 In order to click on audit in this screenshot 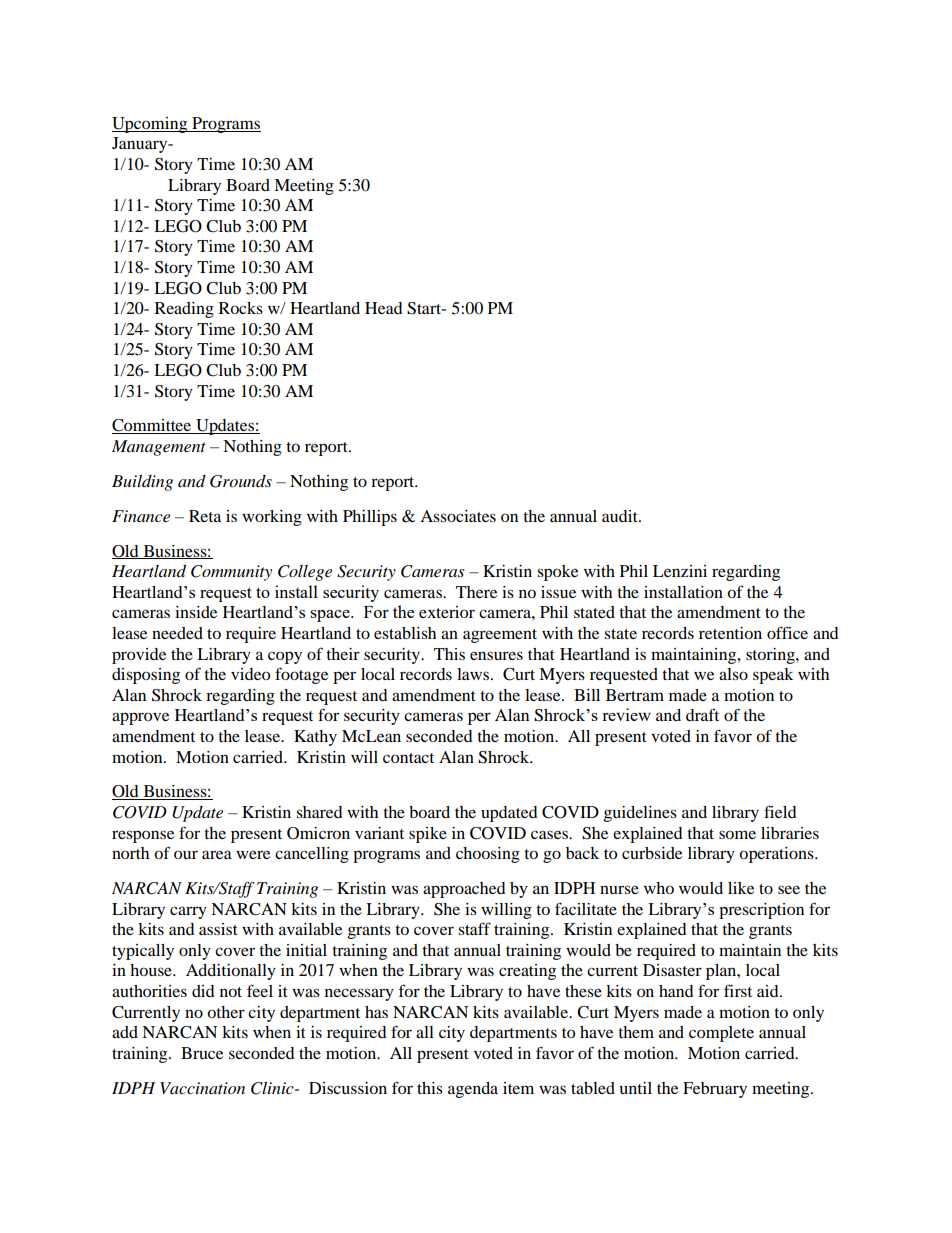, I will do `click(621, 516)`.
